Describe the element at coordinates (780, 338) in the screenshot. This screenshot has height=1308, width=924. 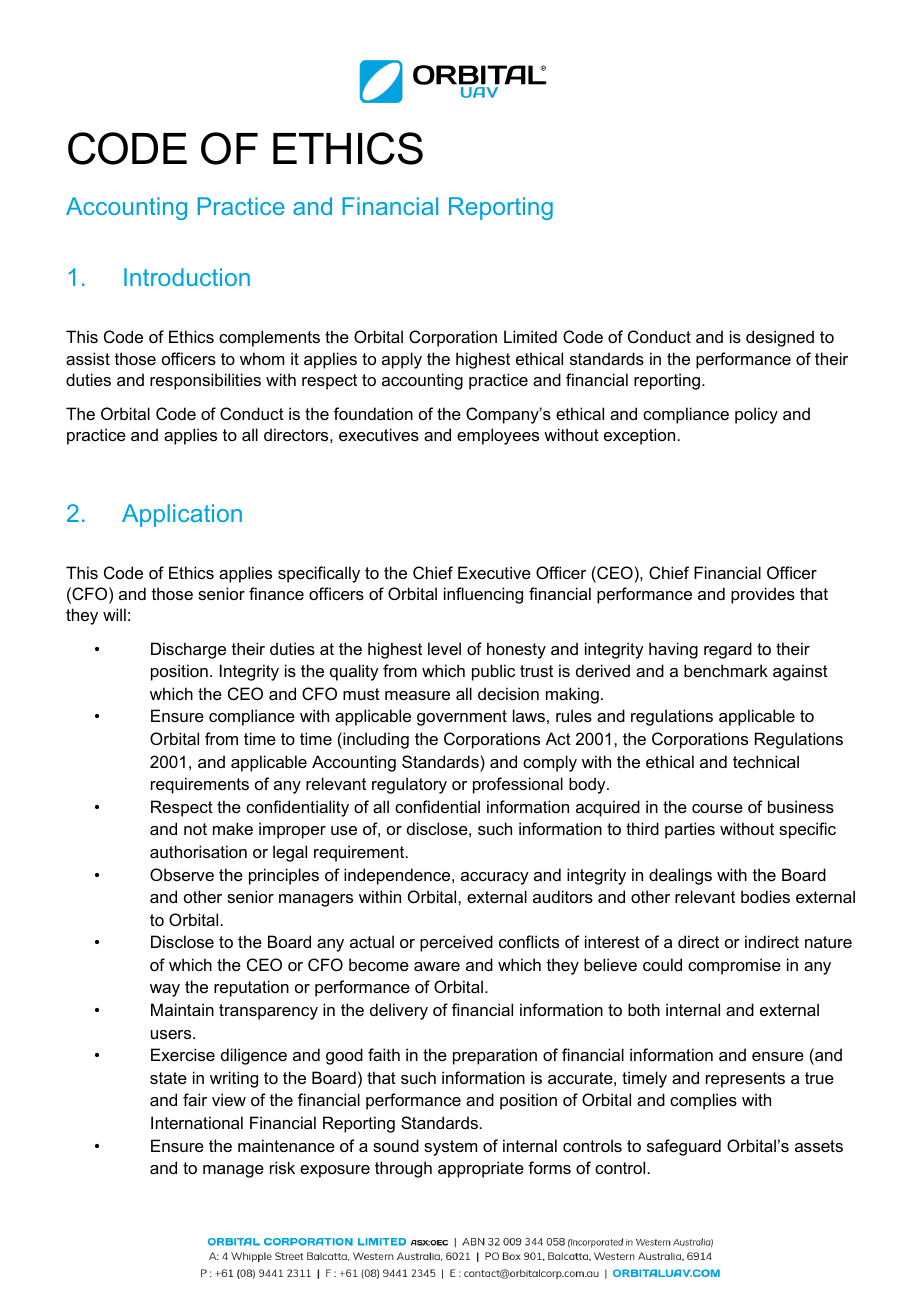
I see `designed` at that location.
